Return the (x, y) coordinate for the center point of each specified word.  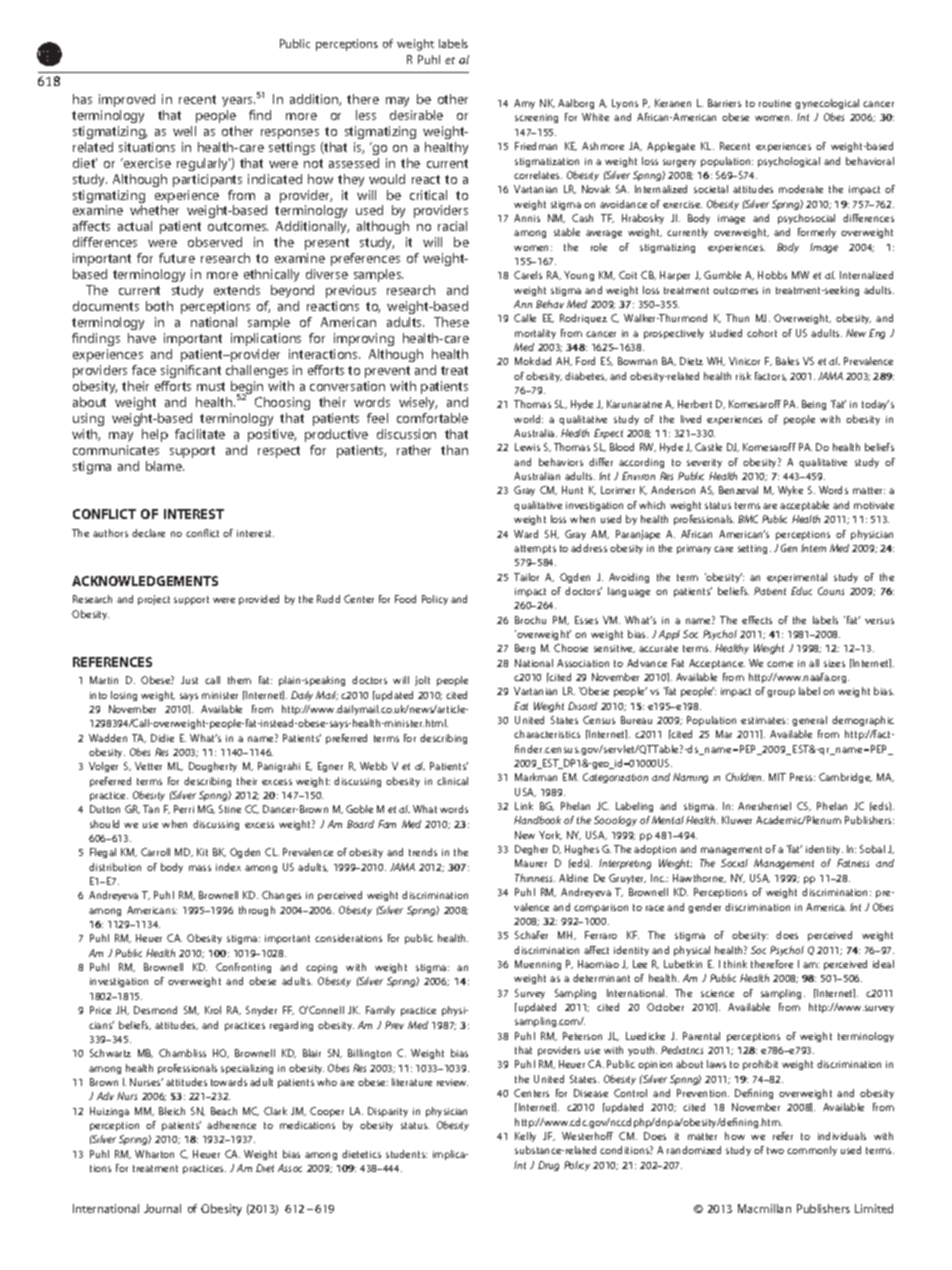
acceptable (804, 506)
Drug (548, 1166)
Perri (184, 809)
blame (165, 466)
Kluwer (737, 820)
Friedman (536, 146)
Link (524, 806)
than (454, 450)
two (775, 1150)
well (184, 131)
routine (775, 103)
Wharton (154, 1154)
